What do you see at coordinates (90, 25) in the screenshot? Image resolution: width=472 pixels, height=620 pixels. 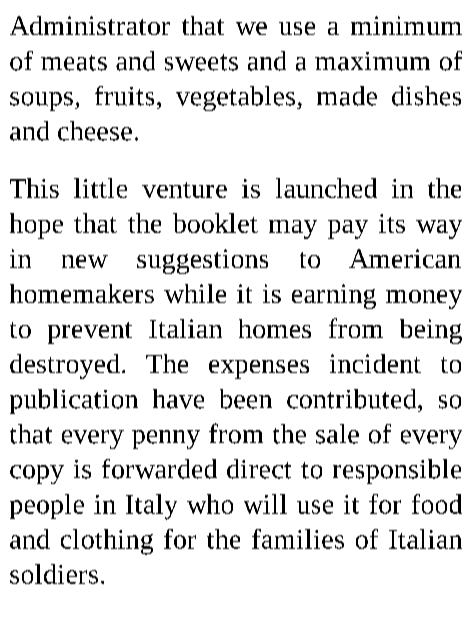 I see `Administrator` at bounding box center [90, 25].
